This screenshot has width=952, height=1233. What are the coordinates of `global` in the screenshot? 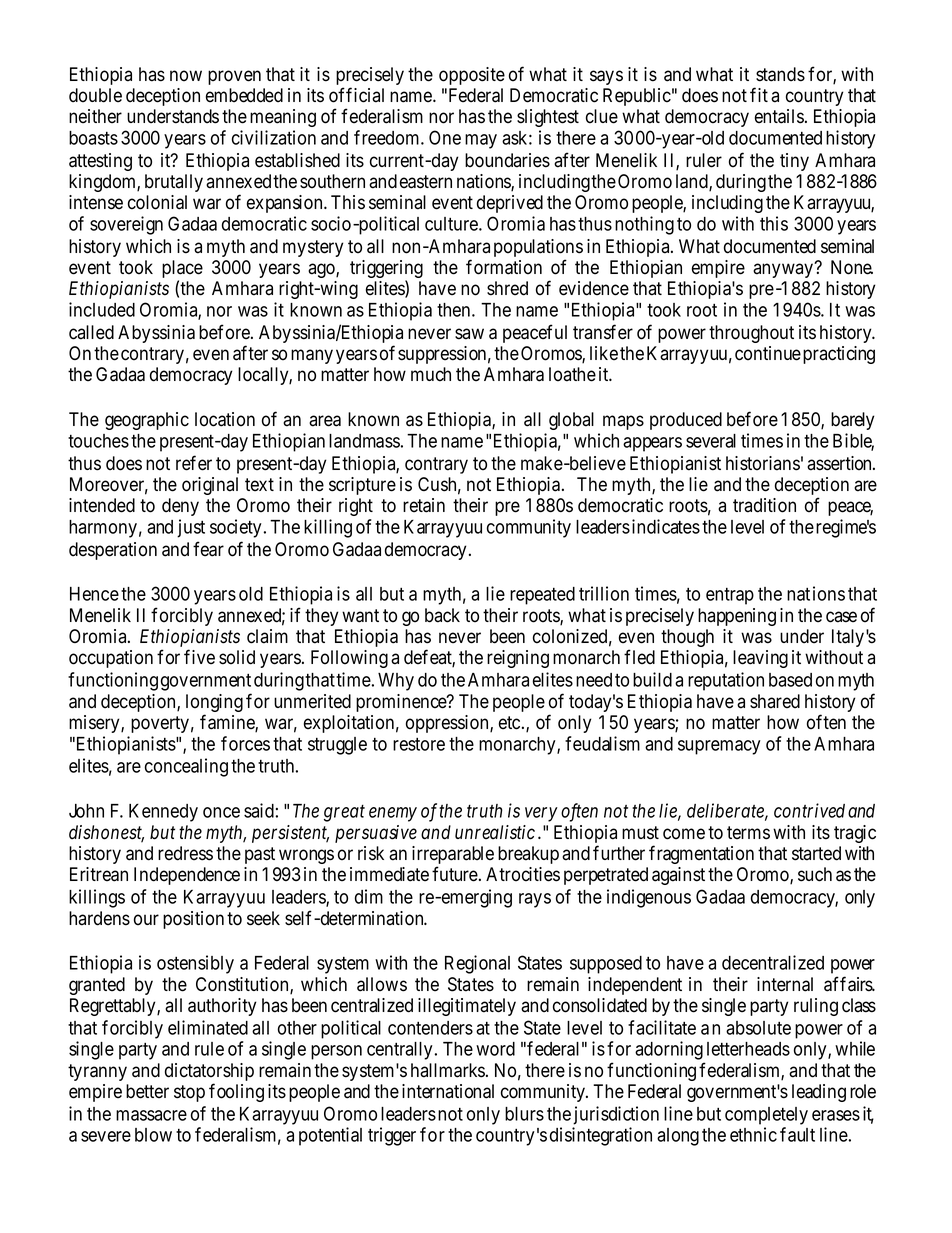 It's located at (571, 421).
